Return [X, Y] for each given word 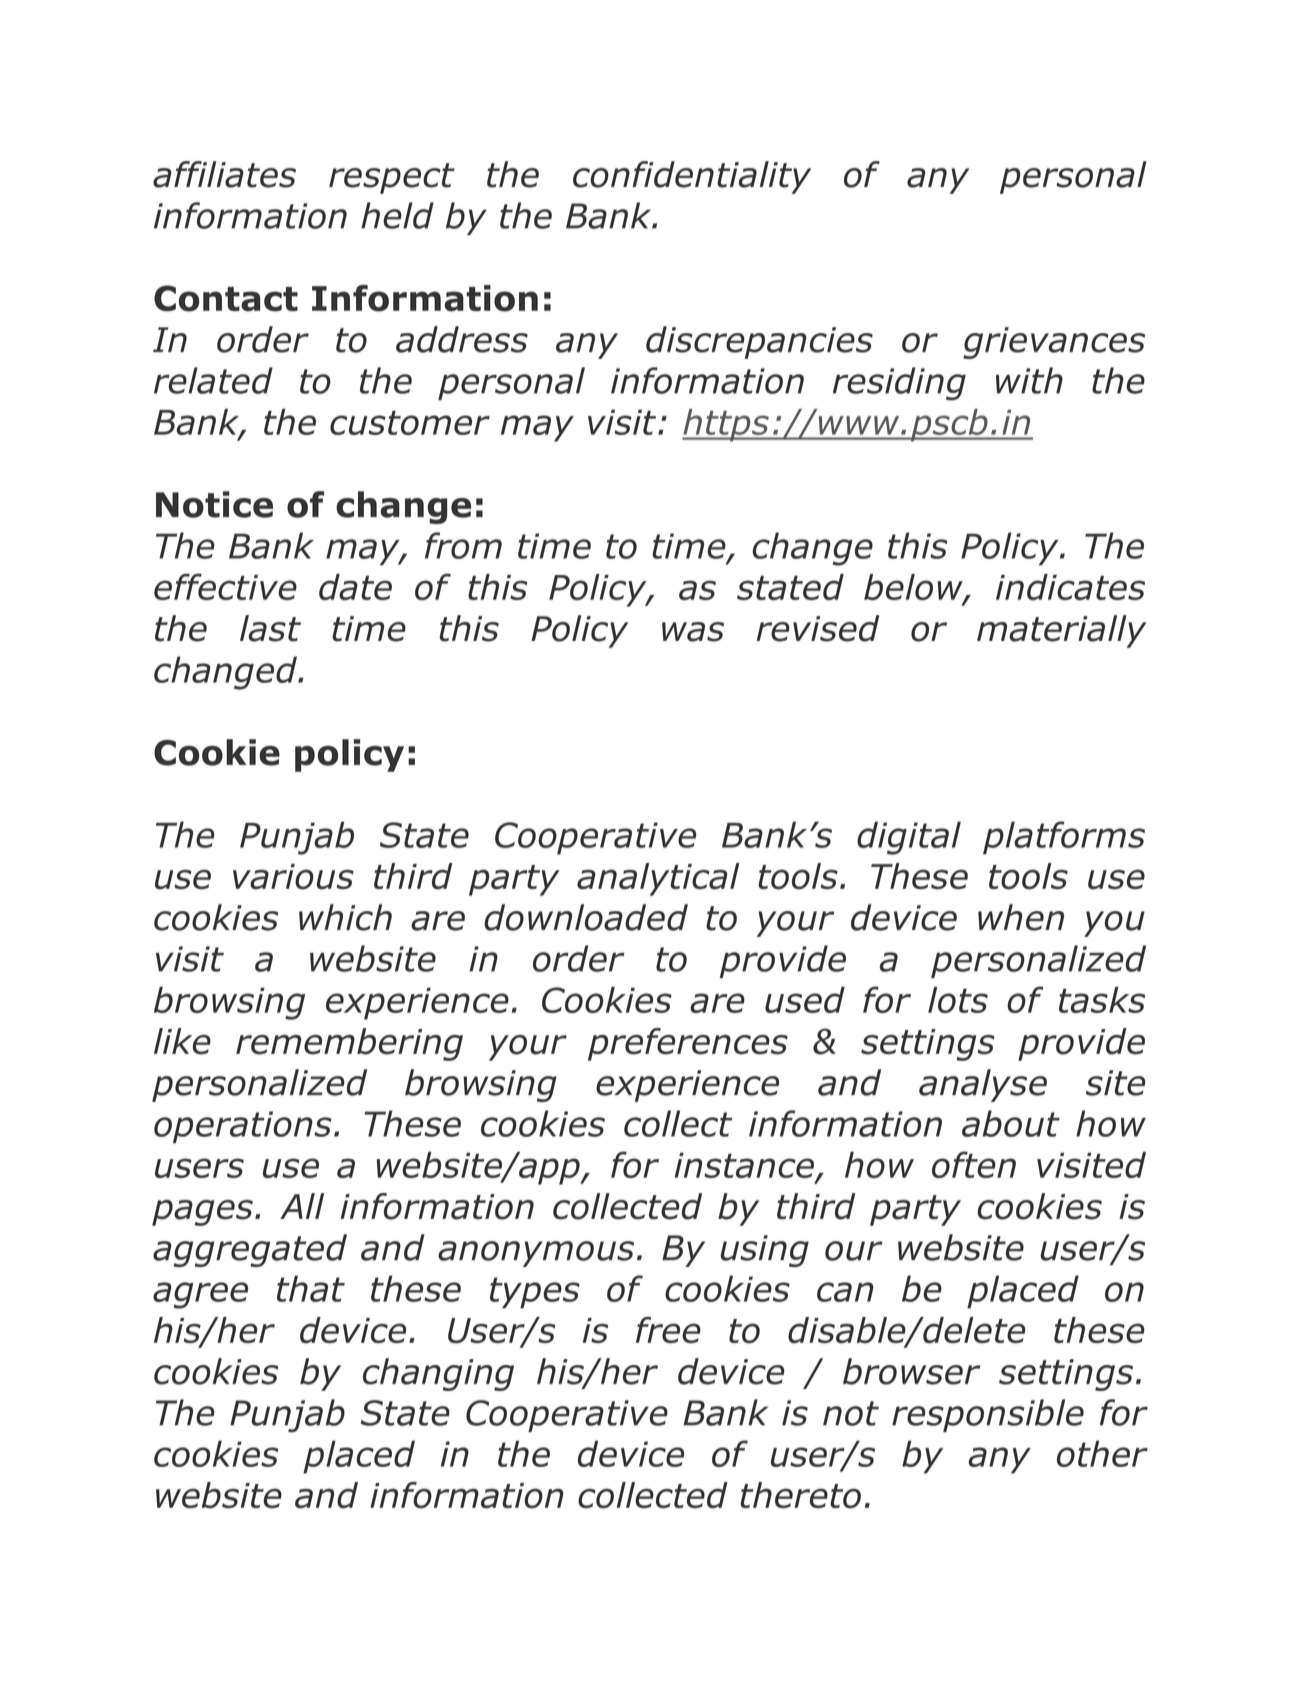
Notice [214, 504]
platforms [1064, 838]
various [293, 877]
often [974, 1164]
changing [438, 1374]
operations [243, 1127]
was [693, 632]
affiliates [224, 174]
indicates [1070, 587]
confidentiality [692, 177]
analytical [658, 879]
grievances [1054, 343]
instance [745, 1167]
